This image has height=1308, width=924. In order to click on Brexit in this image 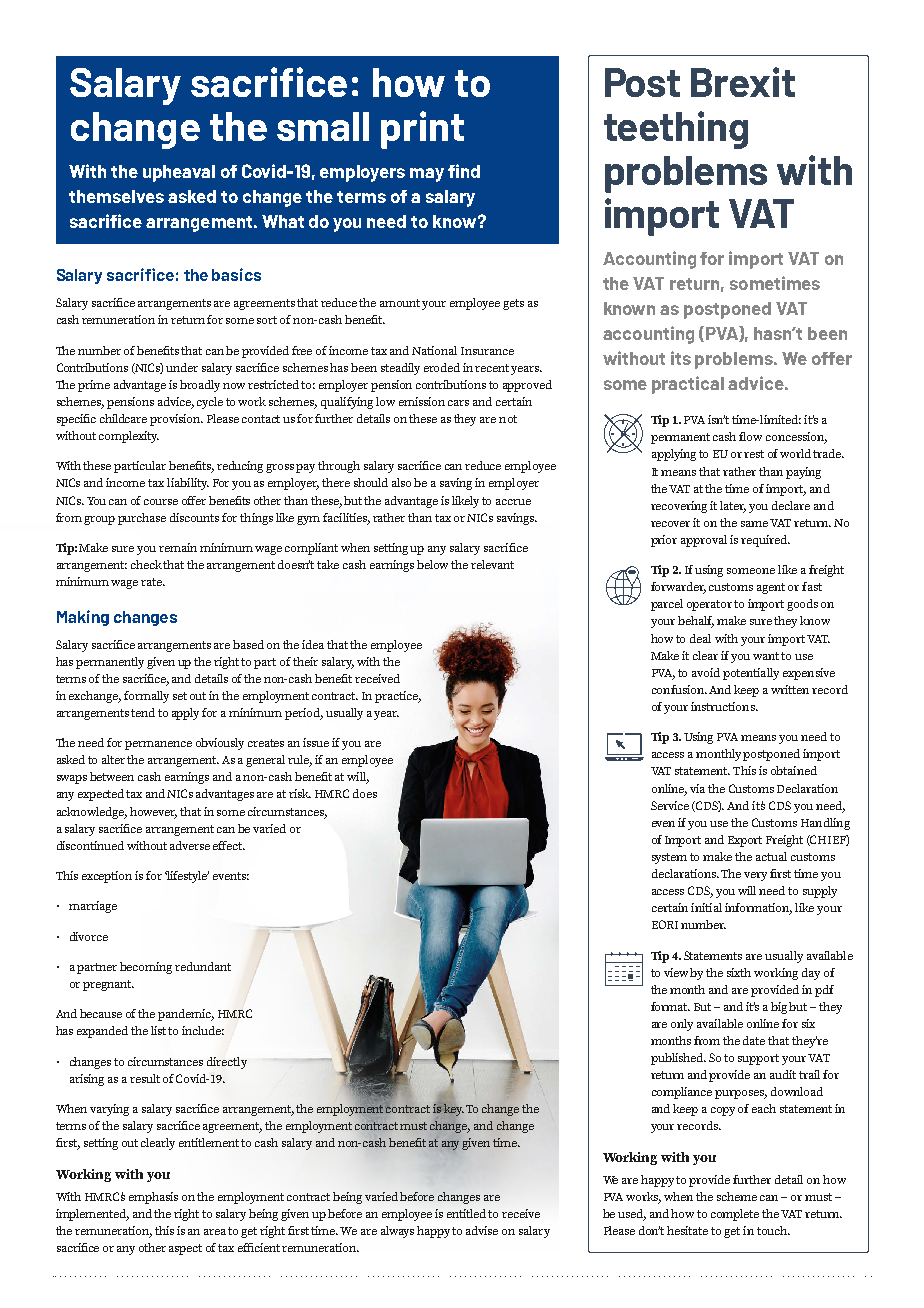, I will do `click(743, 82)`.
